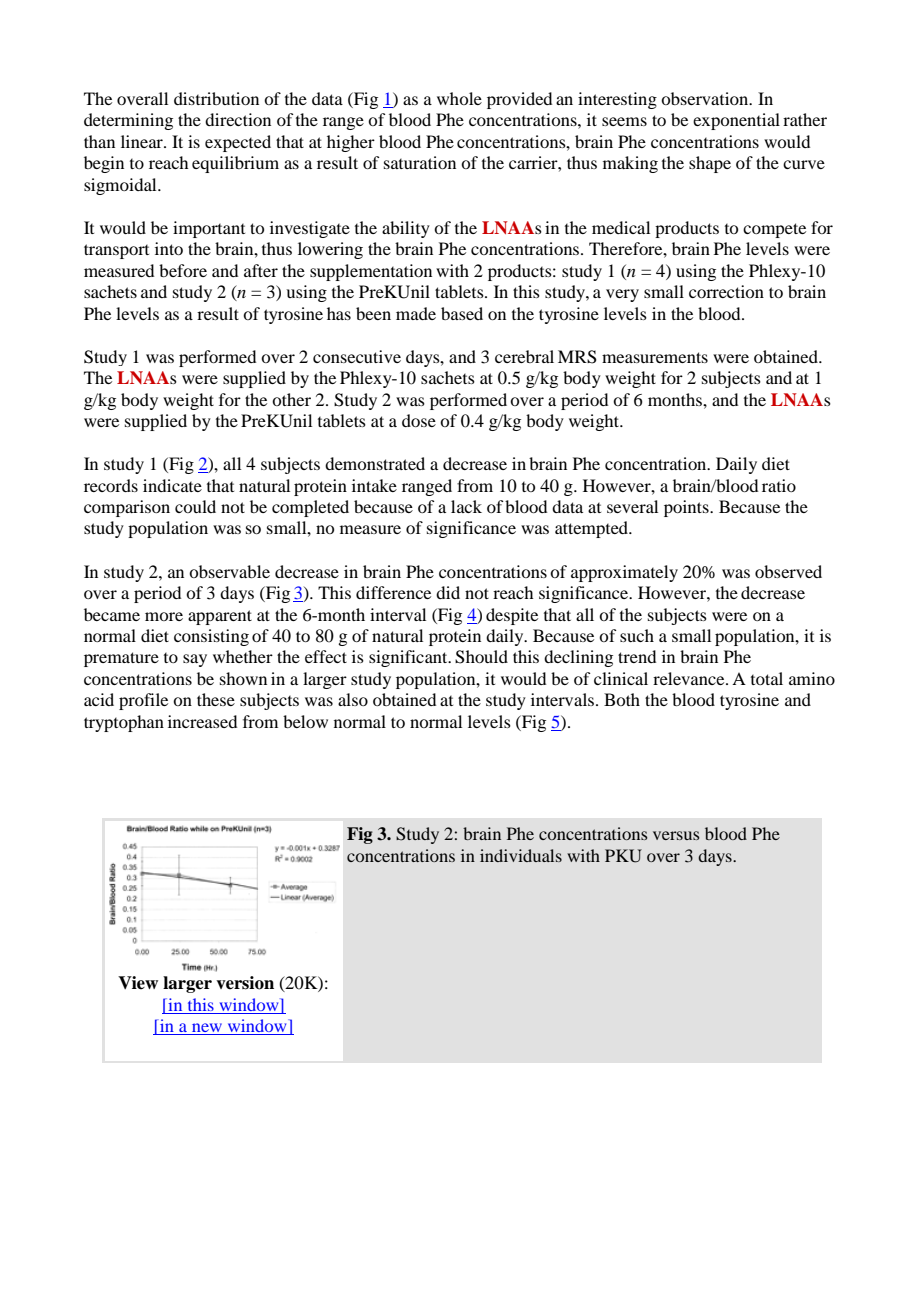  Describe the element at coordinates (207, 1029) in the screenshot. I see `new` at that location.
